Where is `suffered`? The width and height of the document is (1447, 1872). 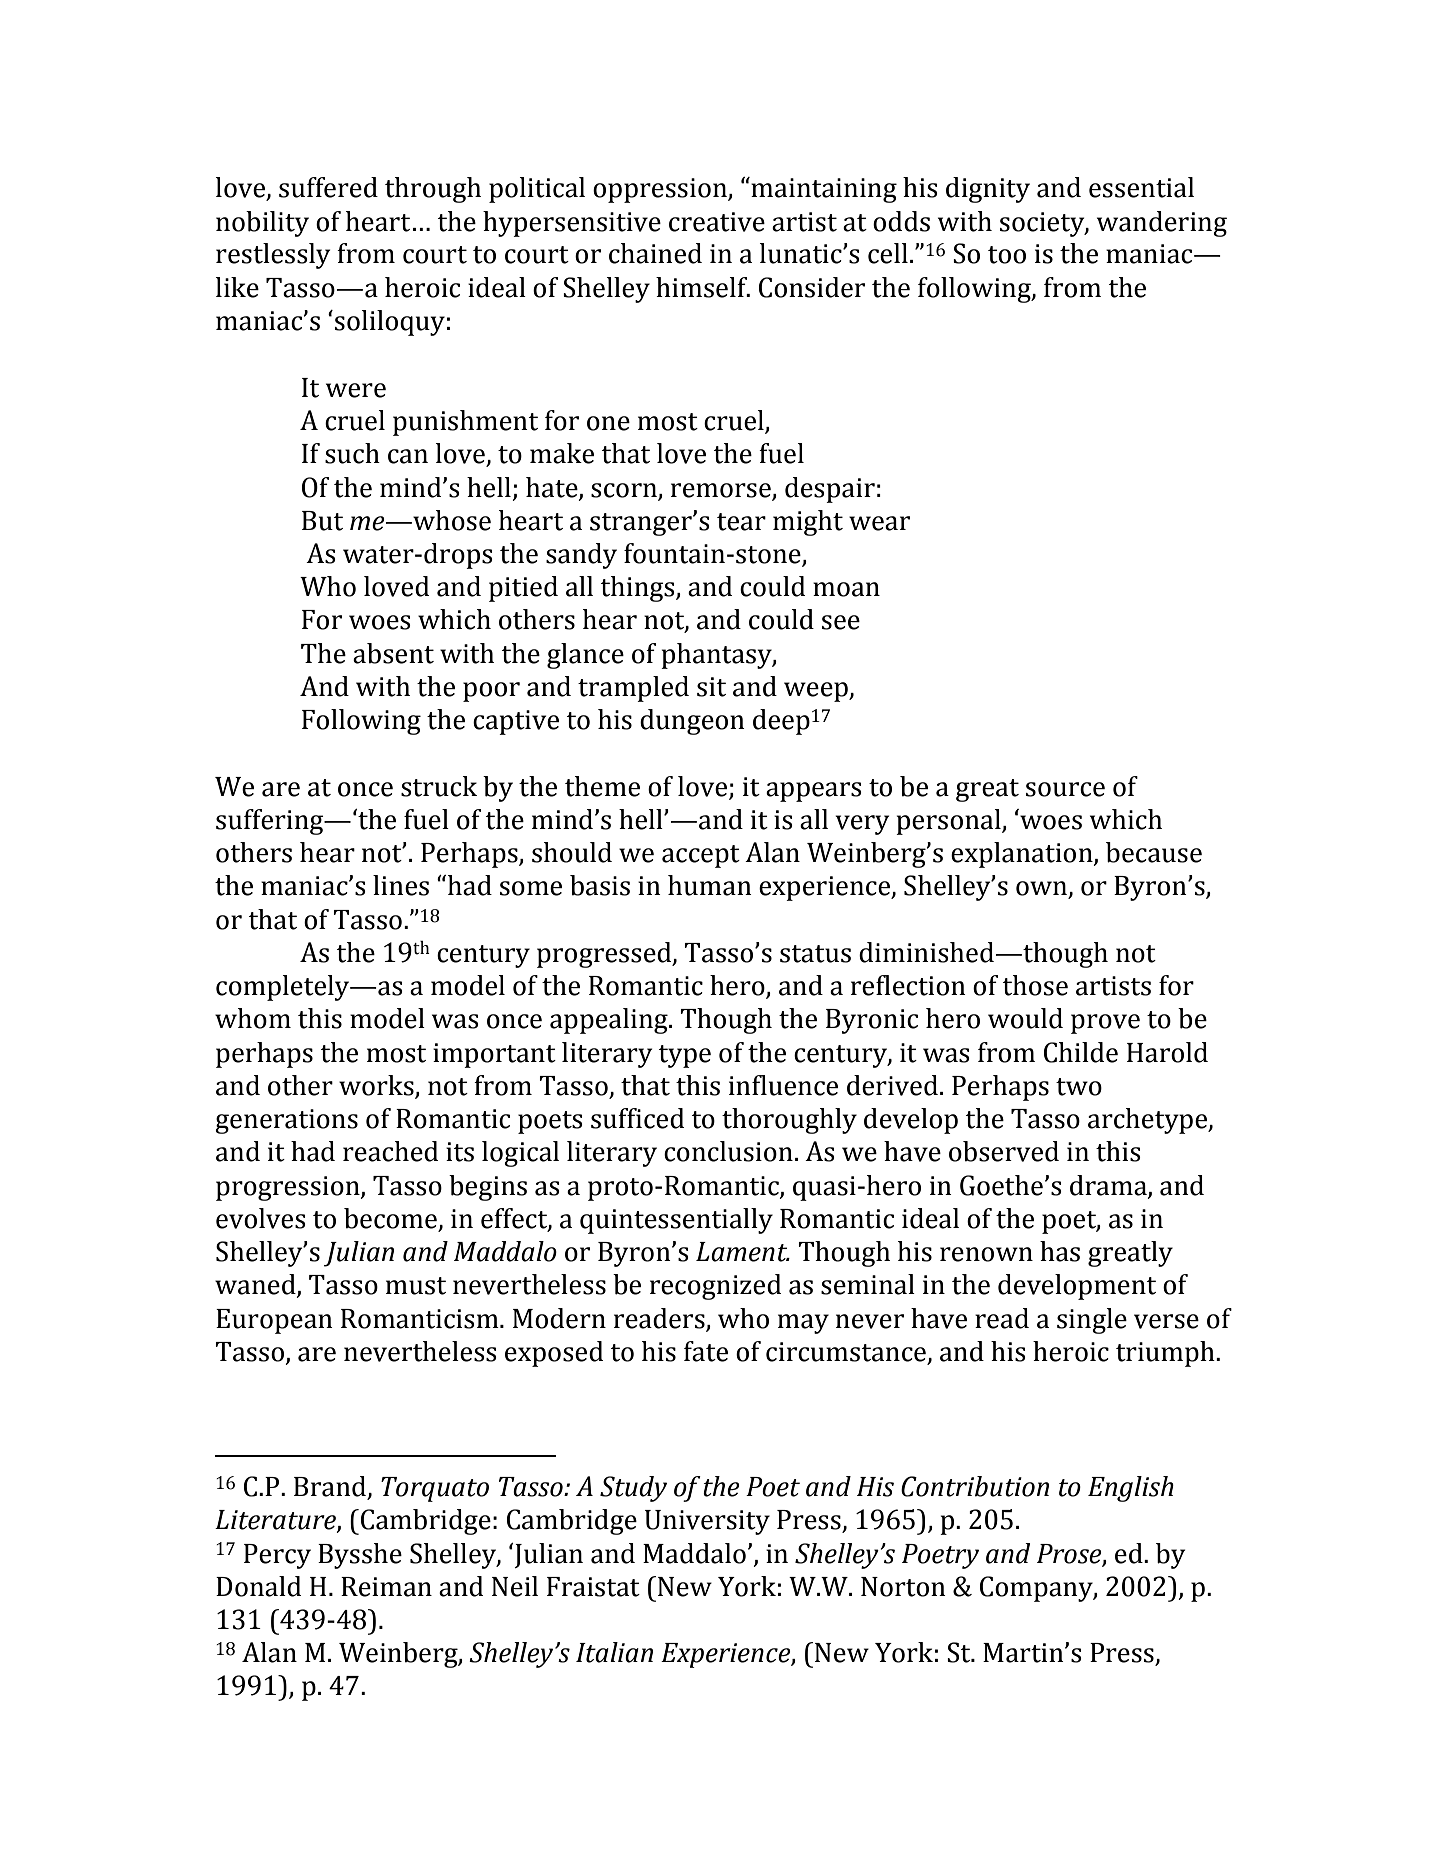
suffered is located at coordinates (328, 187).
